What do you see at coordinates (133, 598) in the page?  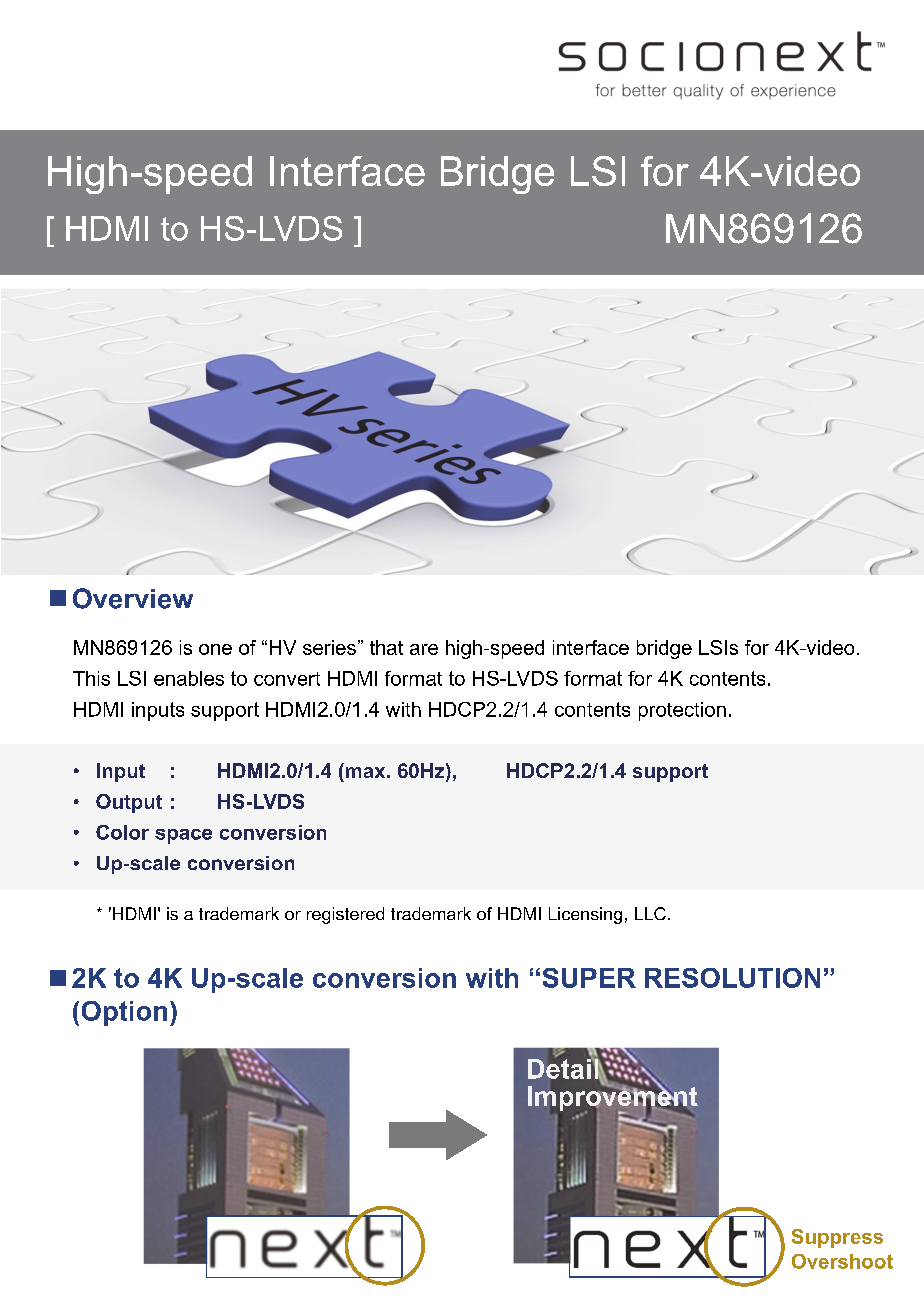 I see `Overview` at bounding box center [133, 598].
